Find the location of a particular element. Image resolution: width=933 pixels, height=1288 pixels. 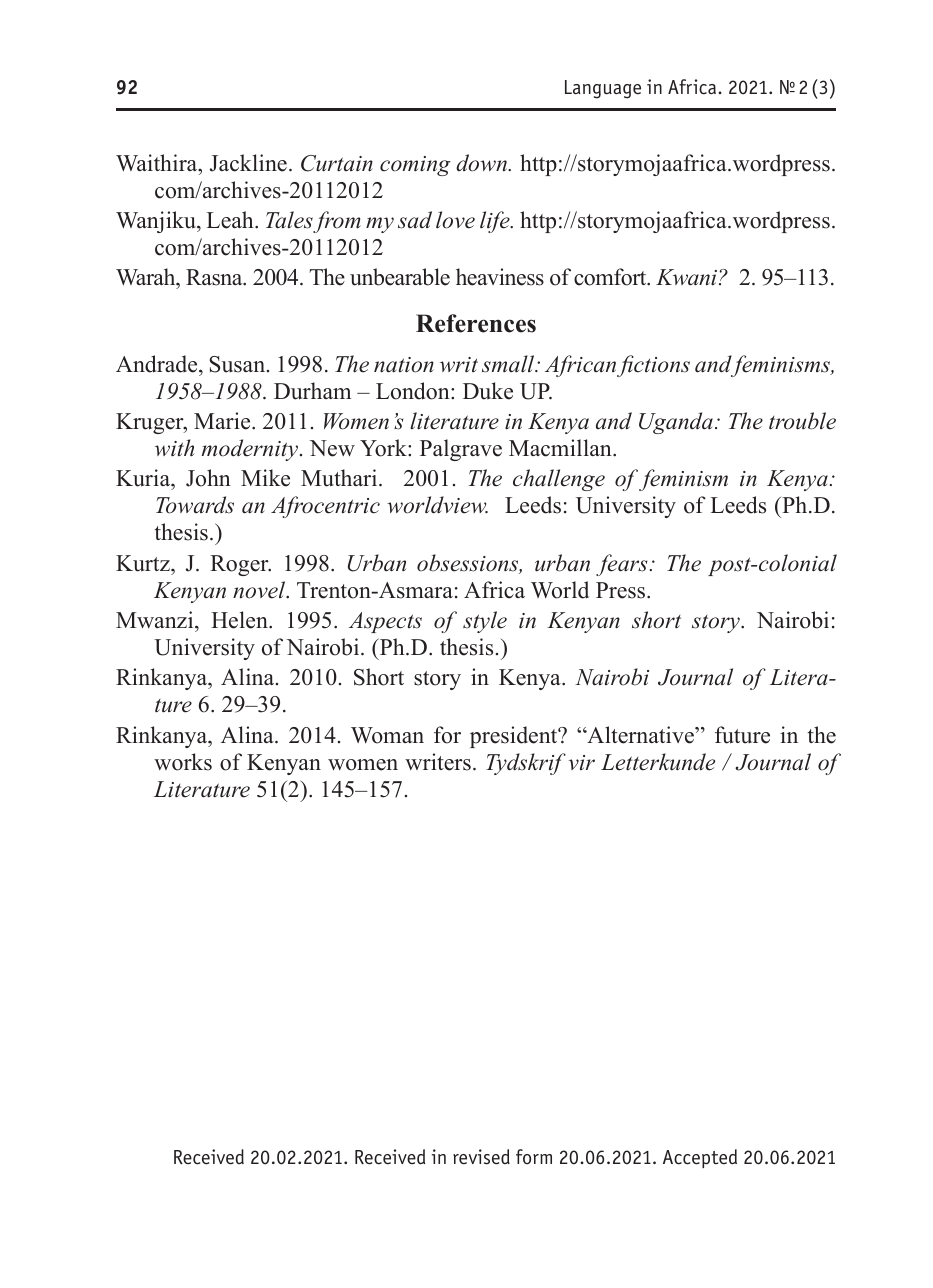

Helen is located at coordinates (240, 620).
